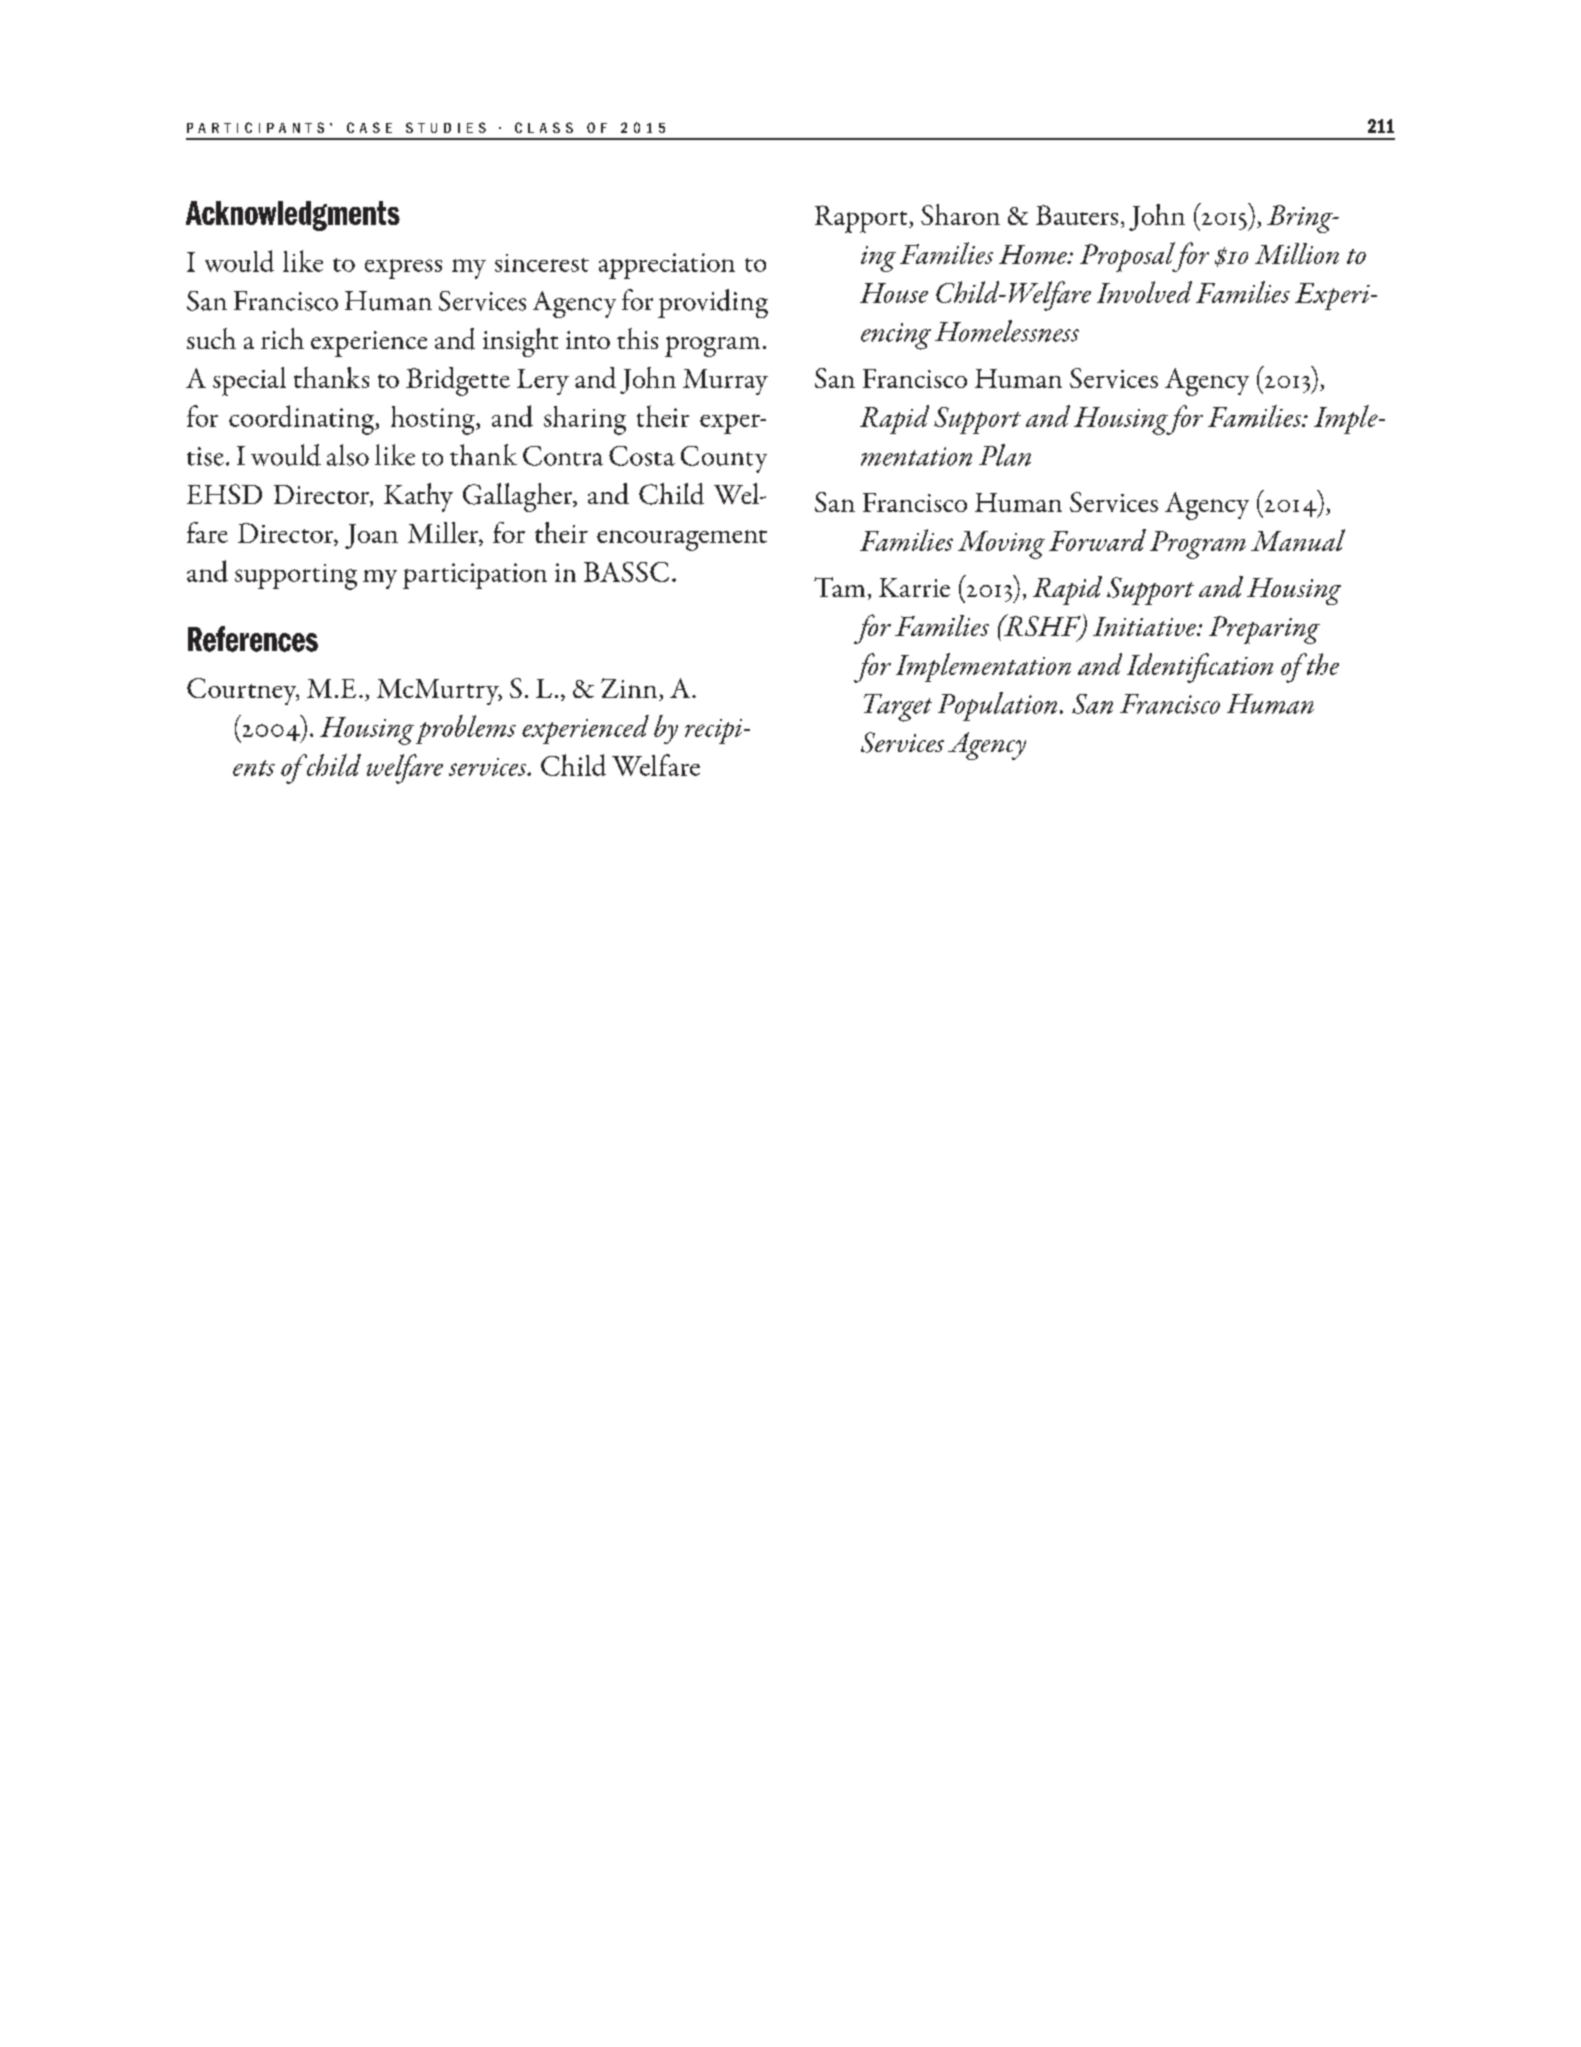 The image size is (1581, 2047). What do you see at coordinates (724, 459) in the document?
I see `County` at bounding box center [724, 459].
